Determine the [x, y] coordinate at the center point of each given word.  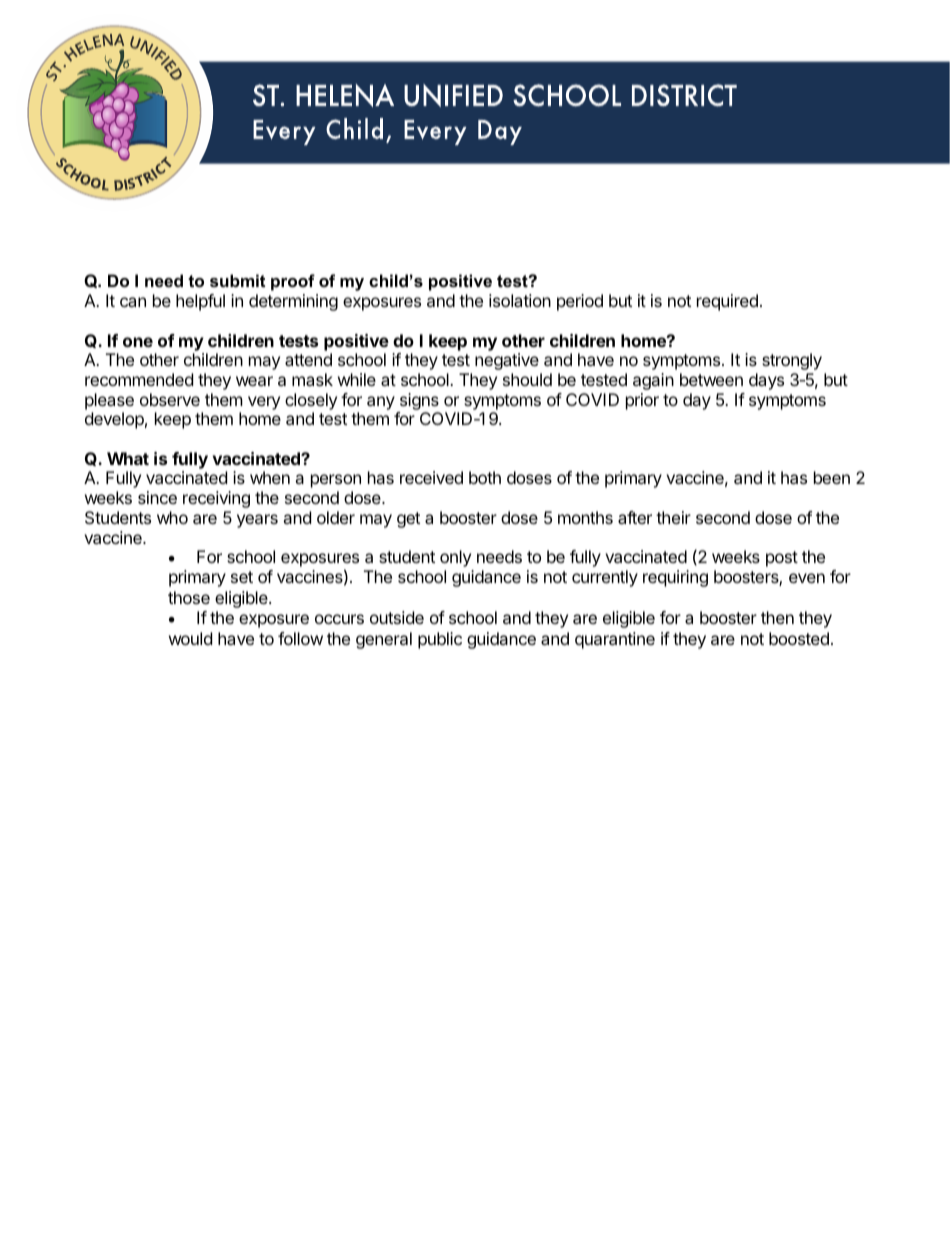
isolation [520, 300]
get [408, 520]
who [172, 517]
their [673, 517]
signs [419, 401]
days [766, 381]
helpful [200, 302]
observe [170, 399]
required [727, 302]
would [190, 638]
